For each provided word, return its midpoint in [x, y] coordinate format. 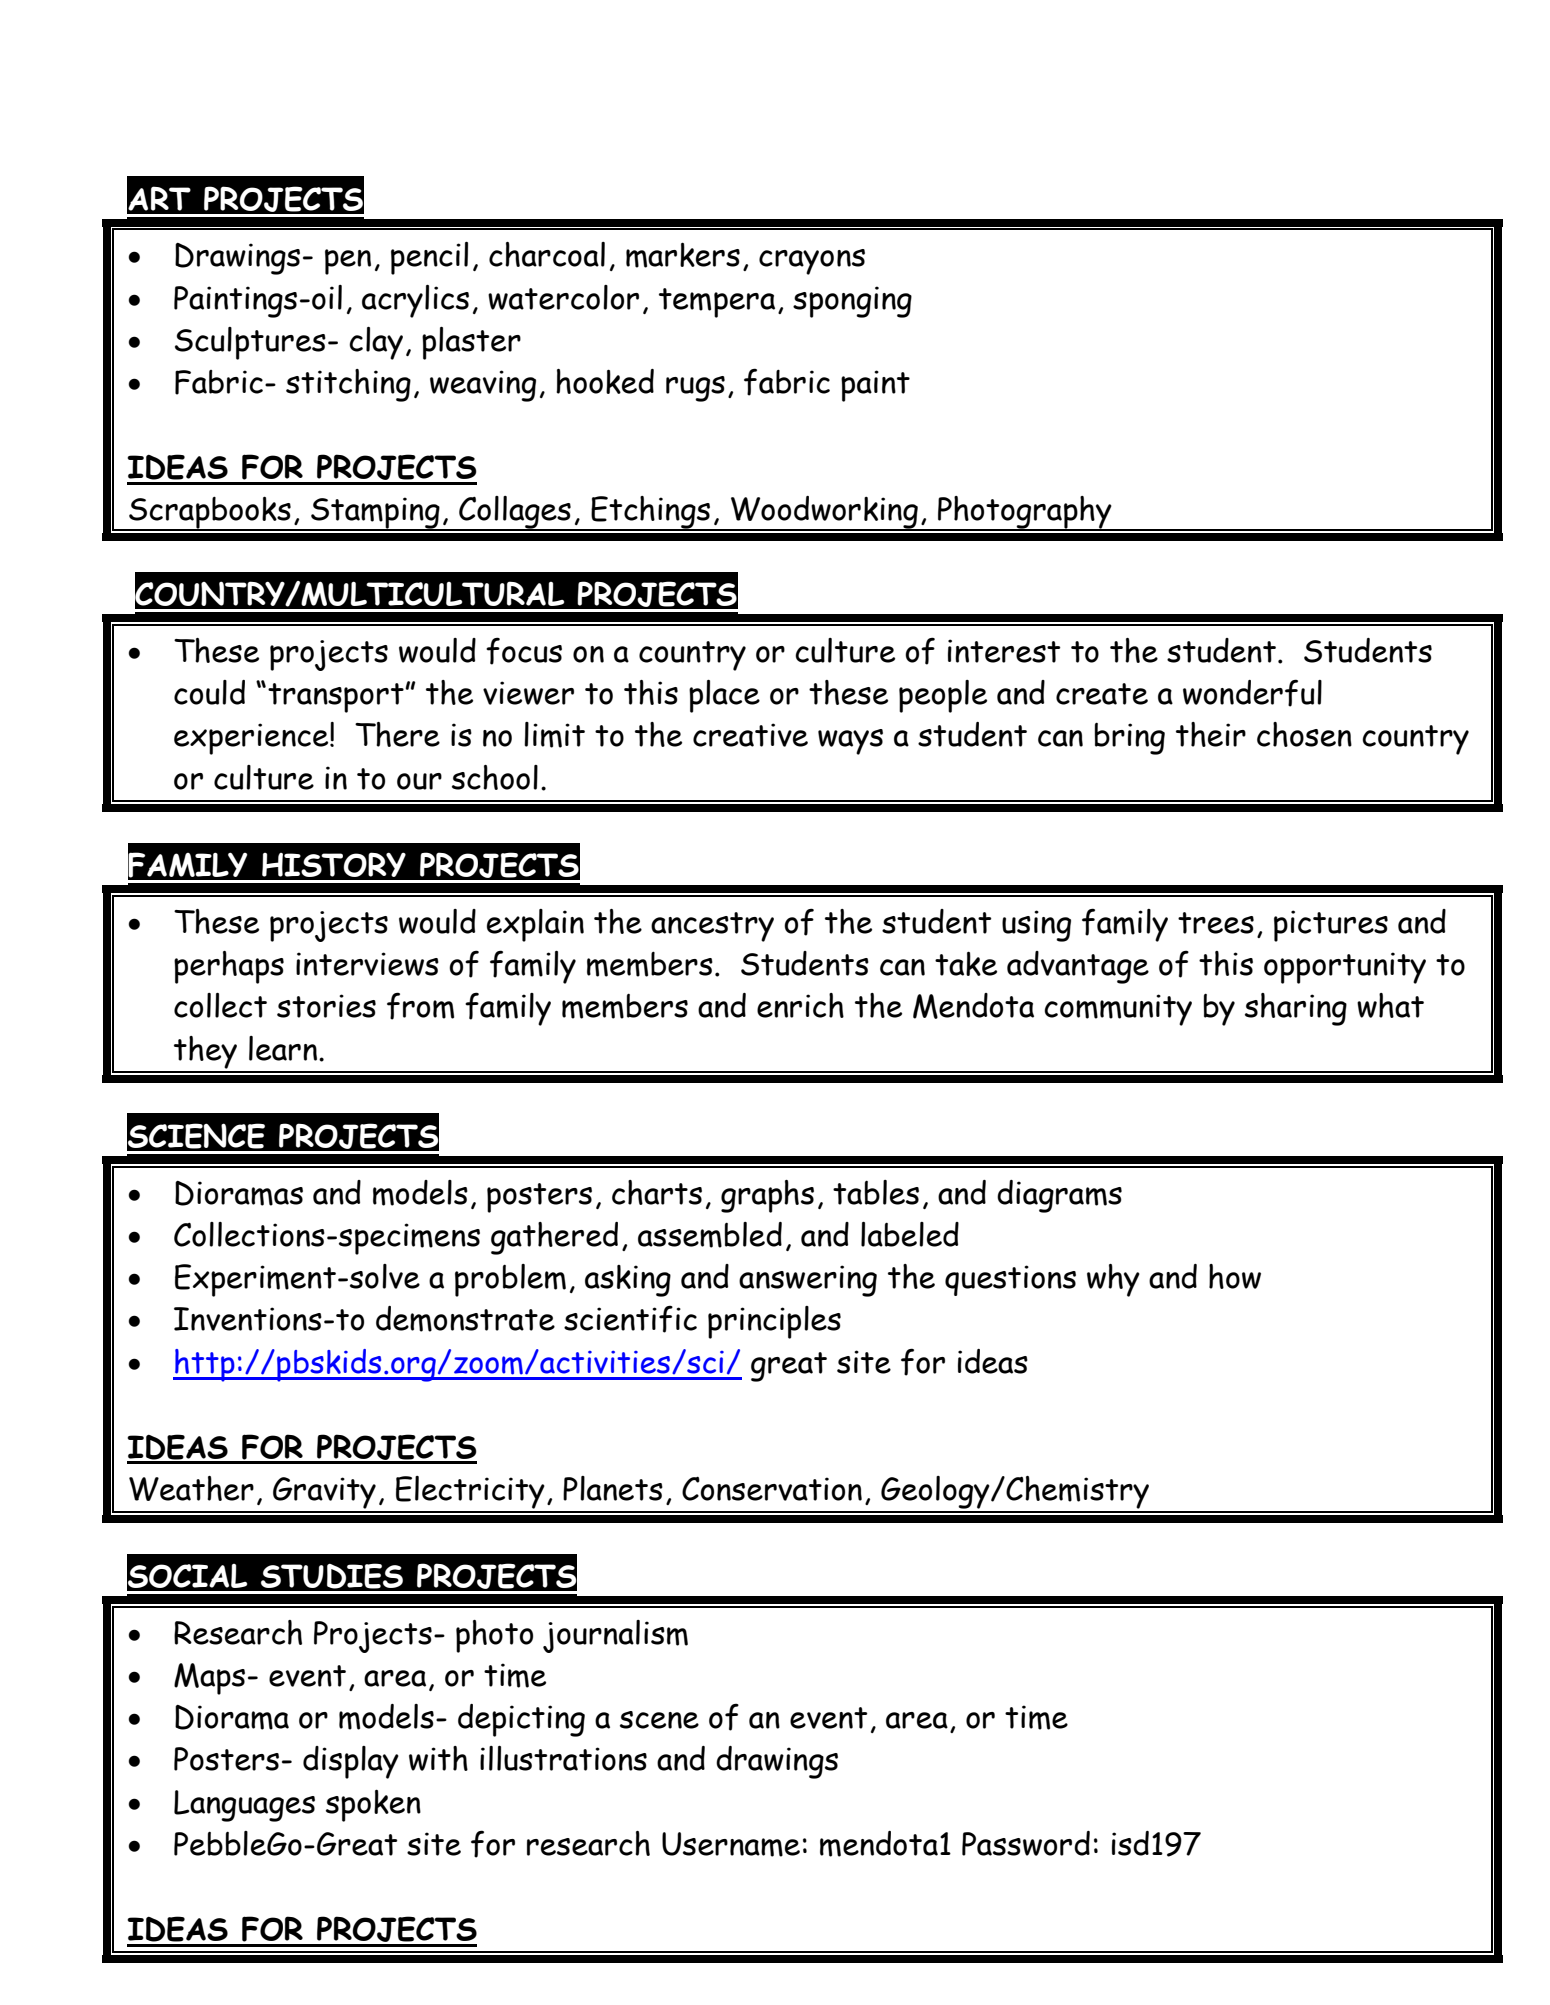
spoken [373, 1805]
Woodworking [824, 513]
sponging [852, 302]
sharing [1296, 1009]
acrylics [415, 301]
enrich [800, 1005]
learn [283, 1048]
